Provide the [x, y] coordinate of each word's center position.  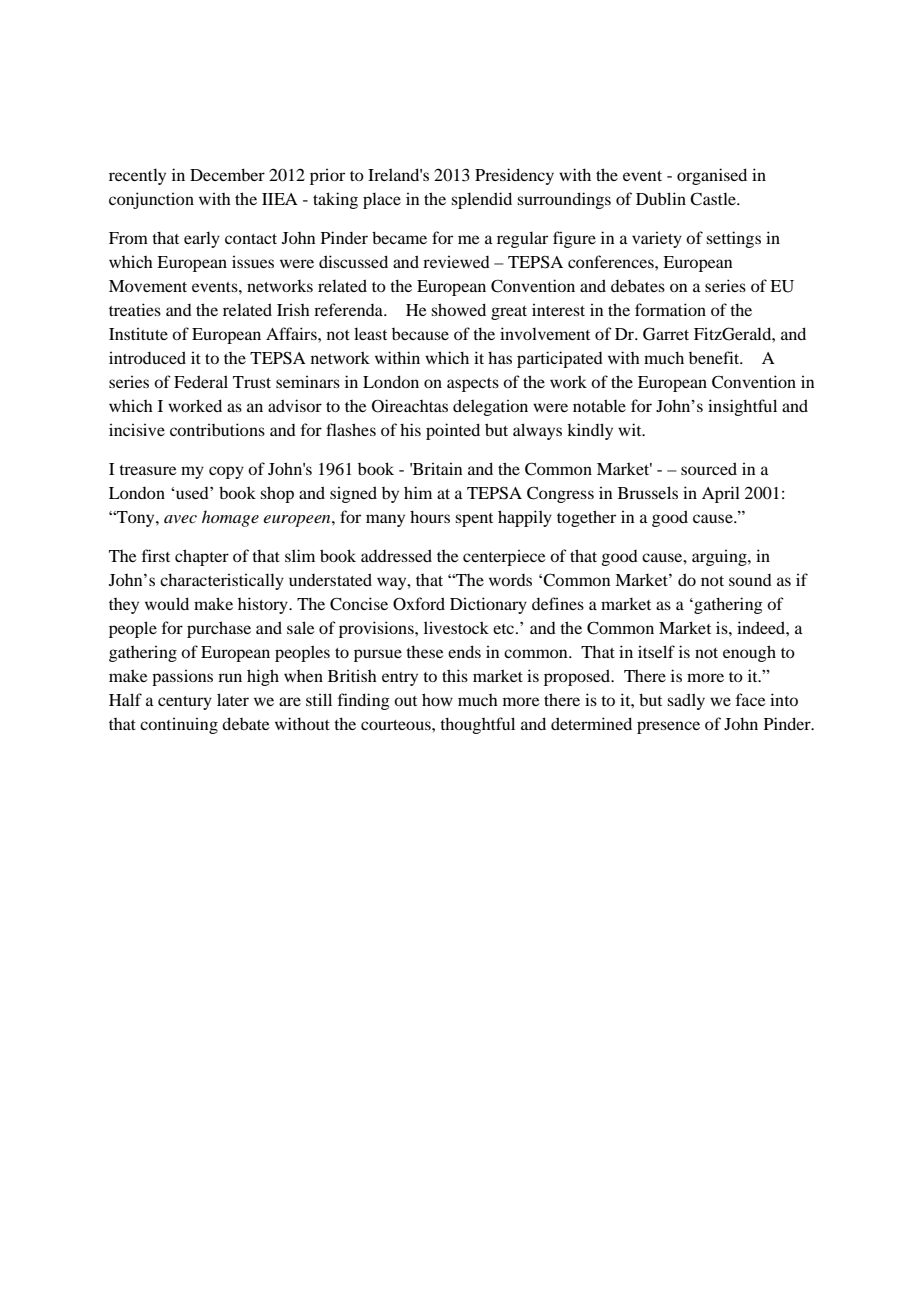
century [185, 703]
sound [750, 580]
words [510, 580]
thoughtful [477, 725]
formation [670, 309]
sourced [709, 468]
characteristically [222, 581]
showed [458, 309]
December [227, 174]
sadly [686, 701]
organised [712, 176]
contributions [217, 429]
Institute [138, 334]
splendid [481, 200]
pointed [453, 431]
